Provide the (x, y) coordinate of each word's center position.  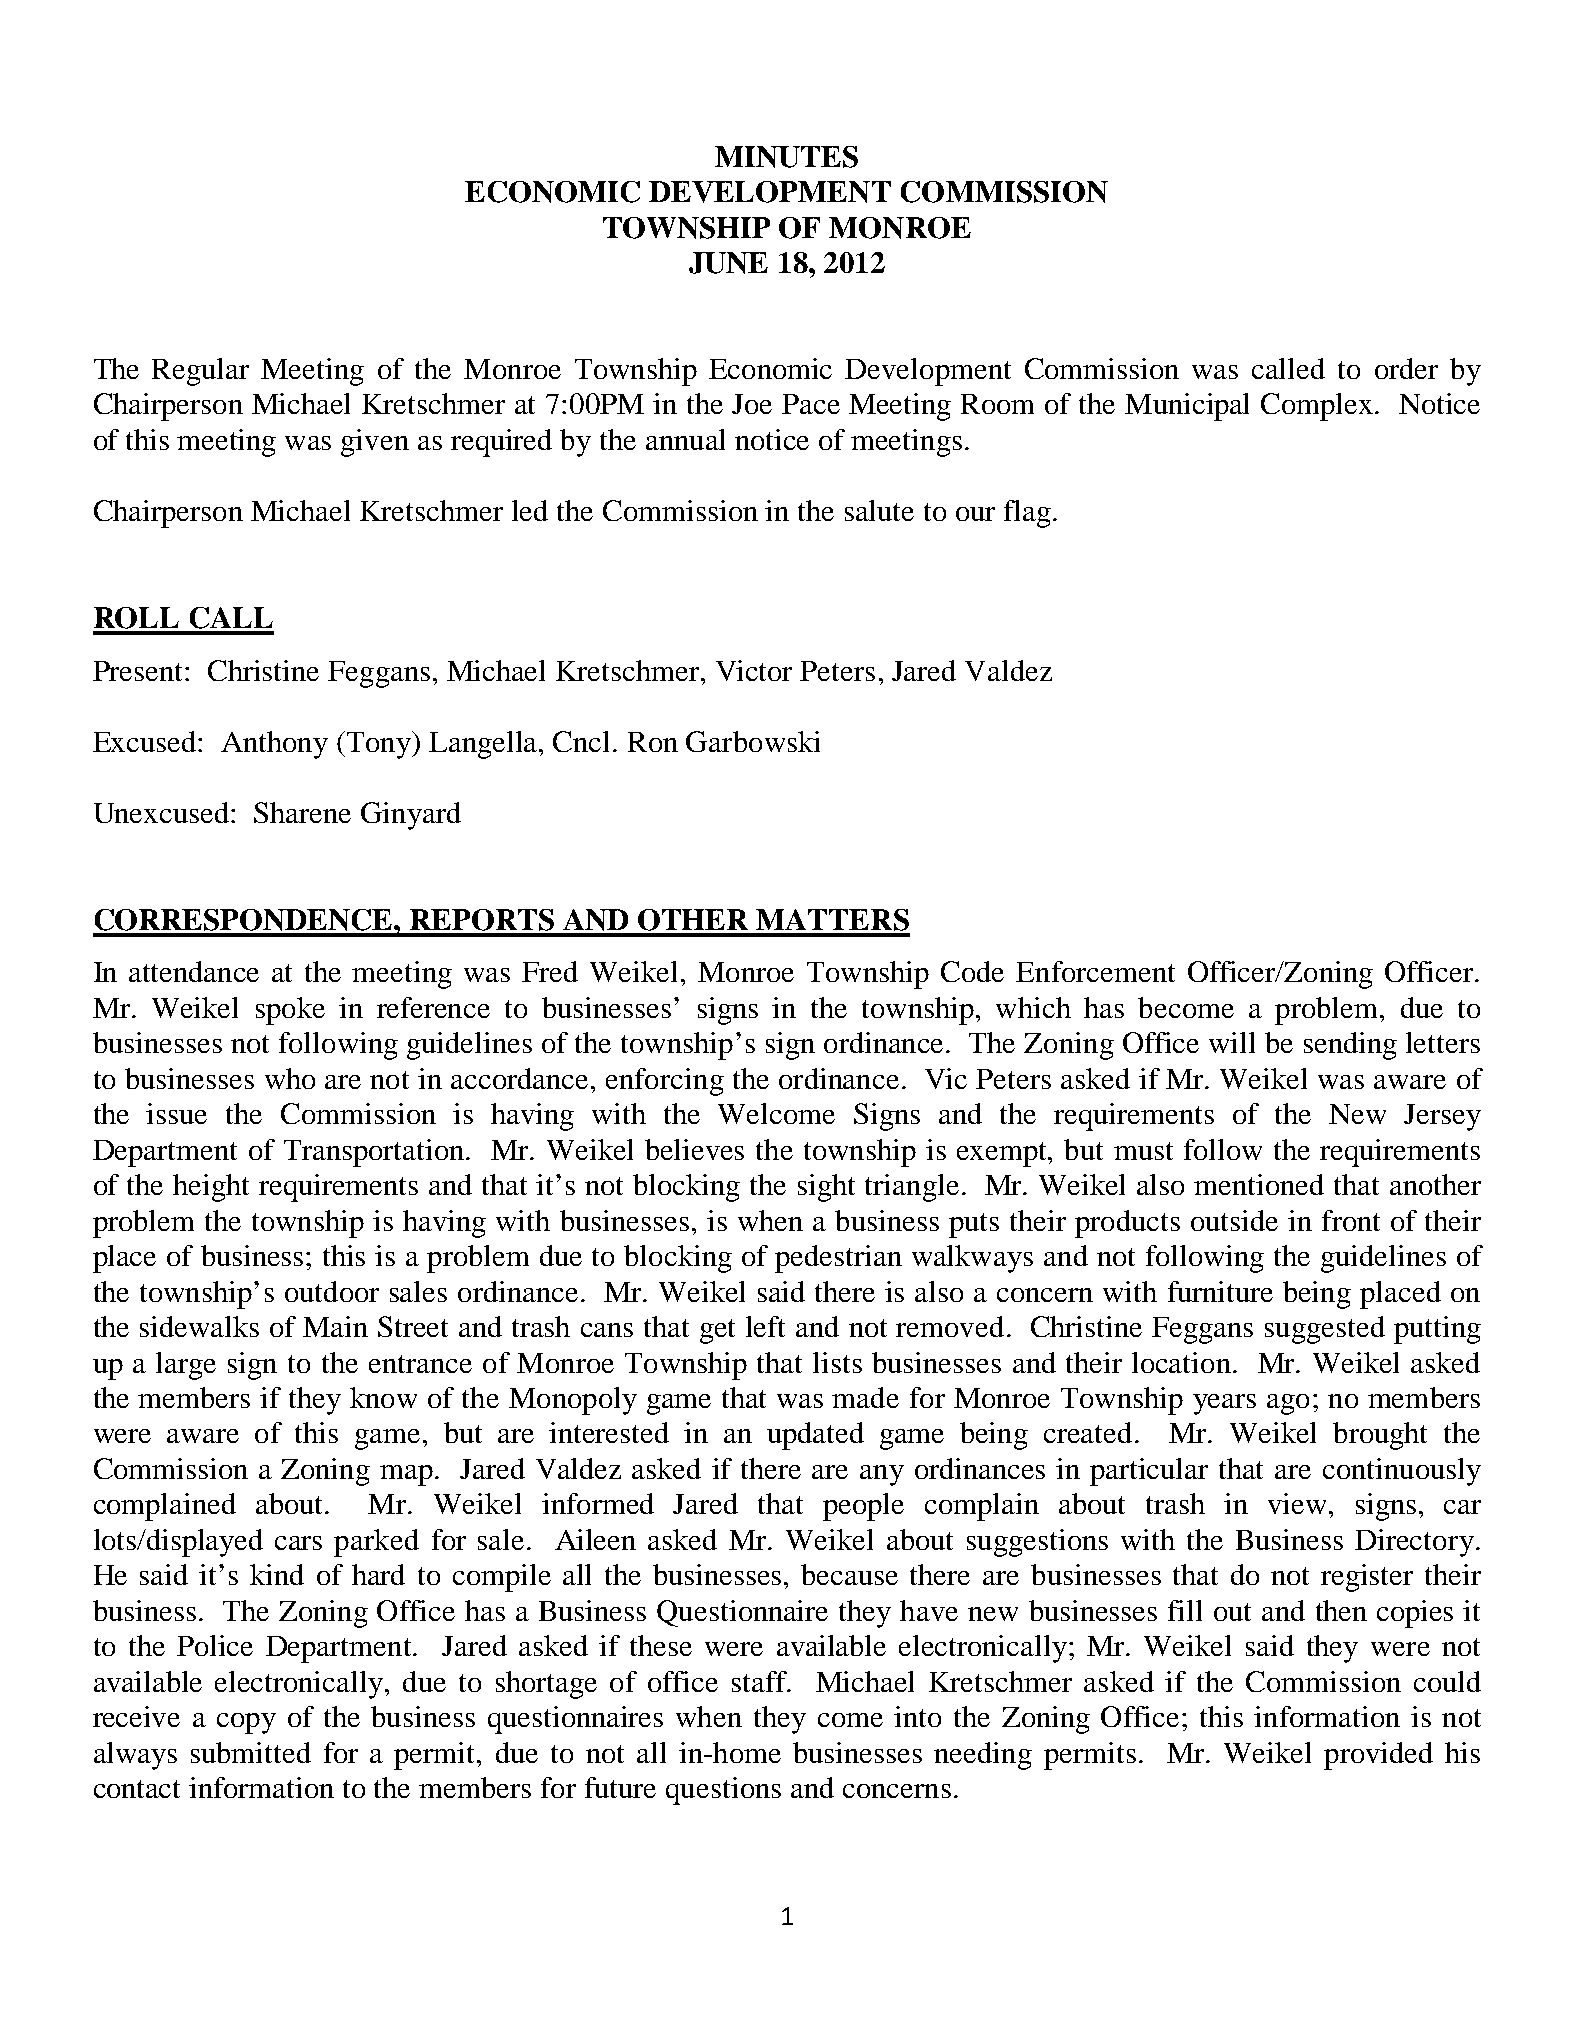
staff (760, 1681)
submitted (251, 1752)
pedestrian (838, 1259)
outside (1234, 1220)
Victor (754, 670)
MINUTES (786, 157)
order (1406, 368)
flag (1027, 514)
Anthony (274, 745)
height (211, 1188)
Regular (200, 372)
